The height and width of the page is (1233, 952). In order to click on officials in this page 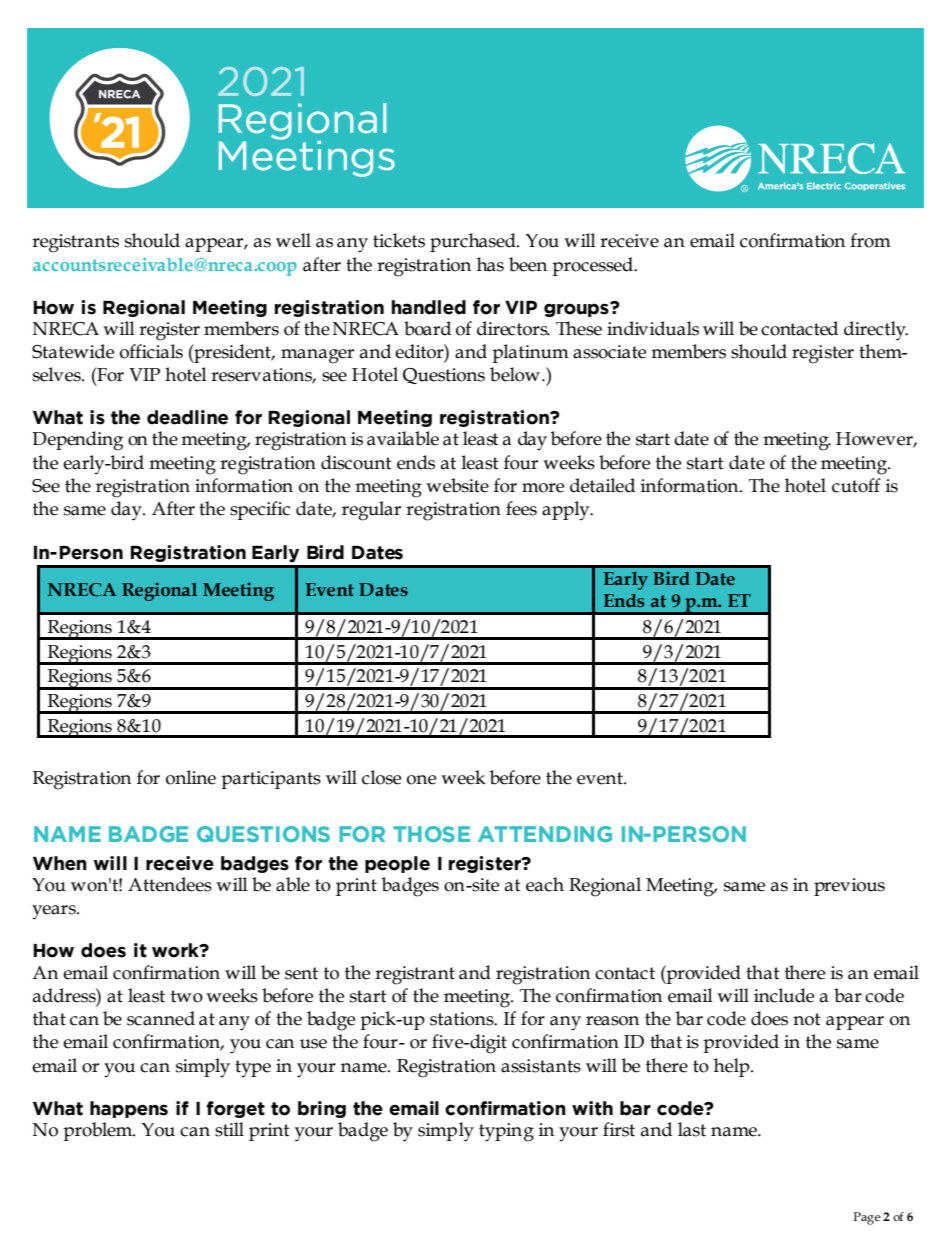, I will do `click(151, 351)`.
